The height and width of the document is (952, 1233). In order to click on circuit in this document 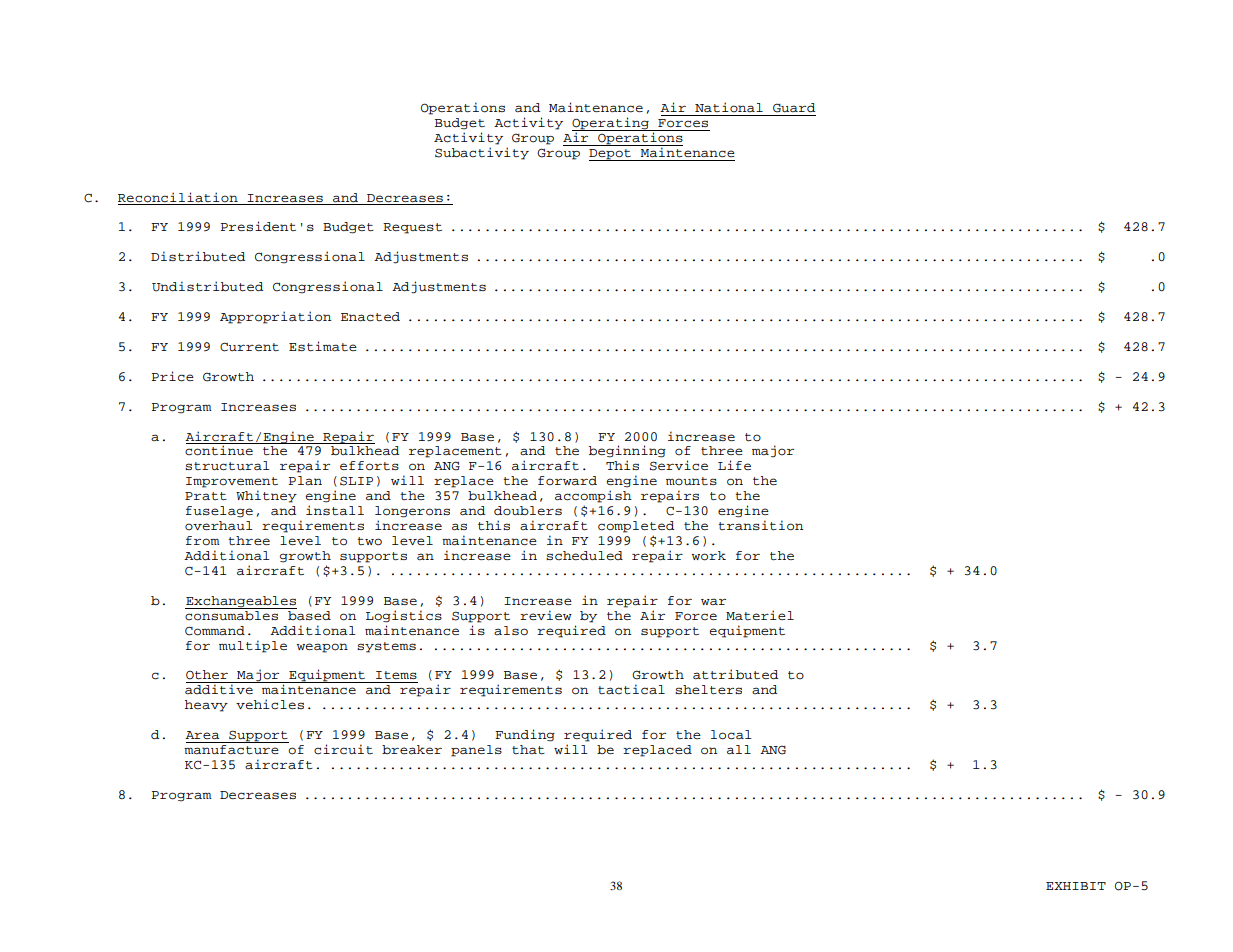, I will do `click(343, 749)`.
